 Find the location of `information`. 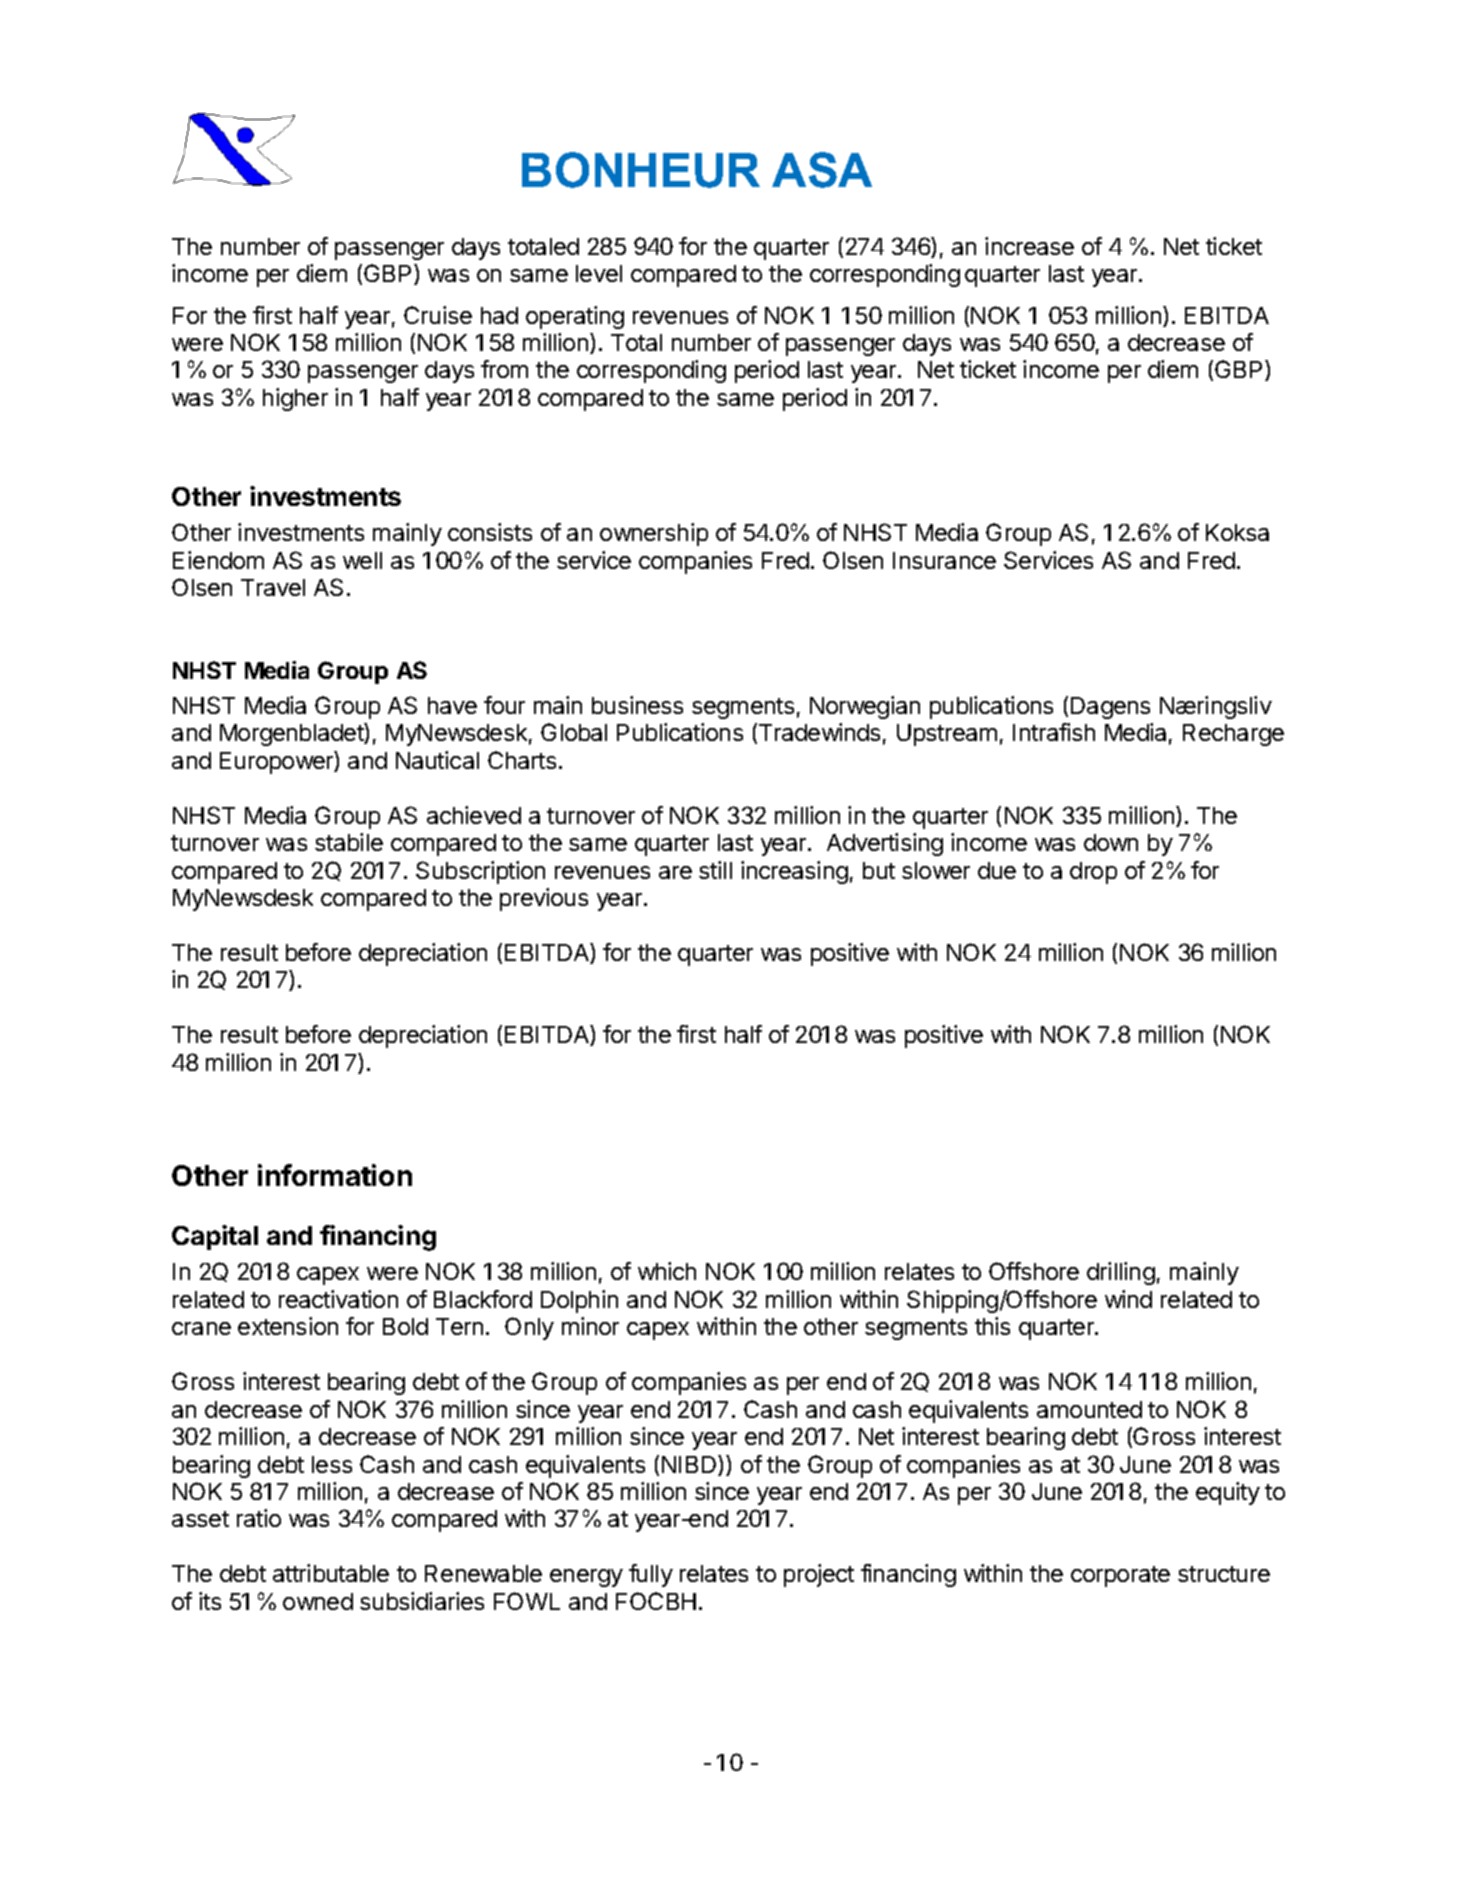

information is located at coordinates (335, 1175).
